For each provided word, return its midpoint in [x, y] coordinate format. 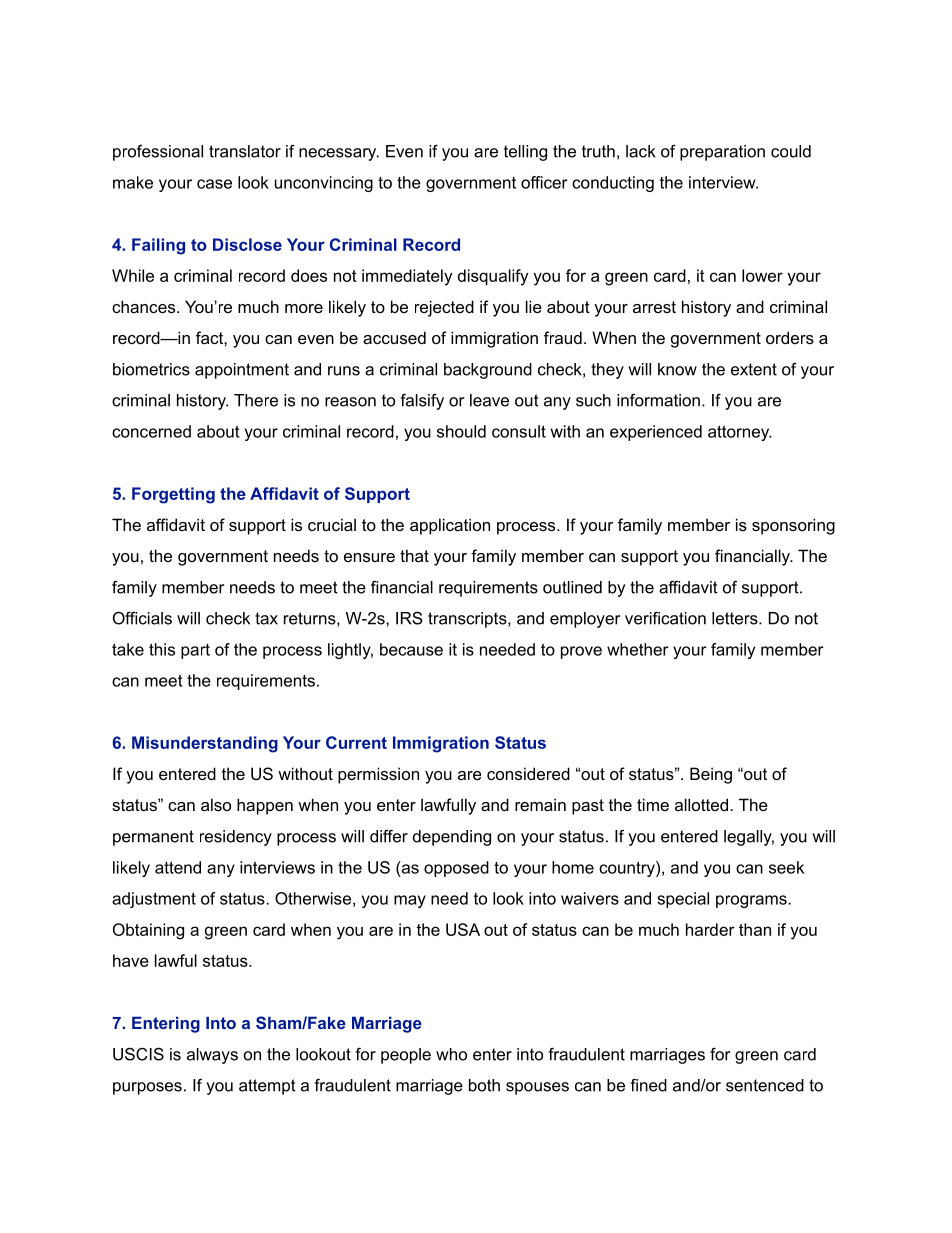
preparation [722, 153]
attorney [740, 433]
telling [525, 153]
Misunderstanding [205, 744]
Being [711, 775]
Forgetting [173, 495]
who [451, 1054]
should [461, 431]
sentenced [765, 1085]
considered [528, 773]
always [212, 1056]
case [214, 184]
